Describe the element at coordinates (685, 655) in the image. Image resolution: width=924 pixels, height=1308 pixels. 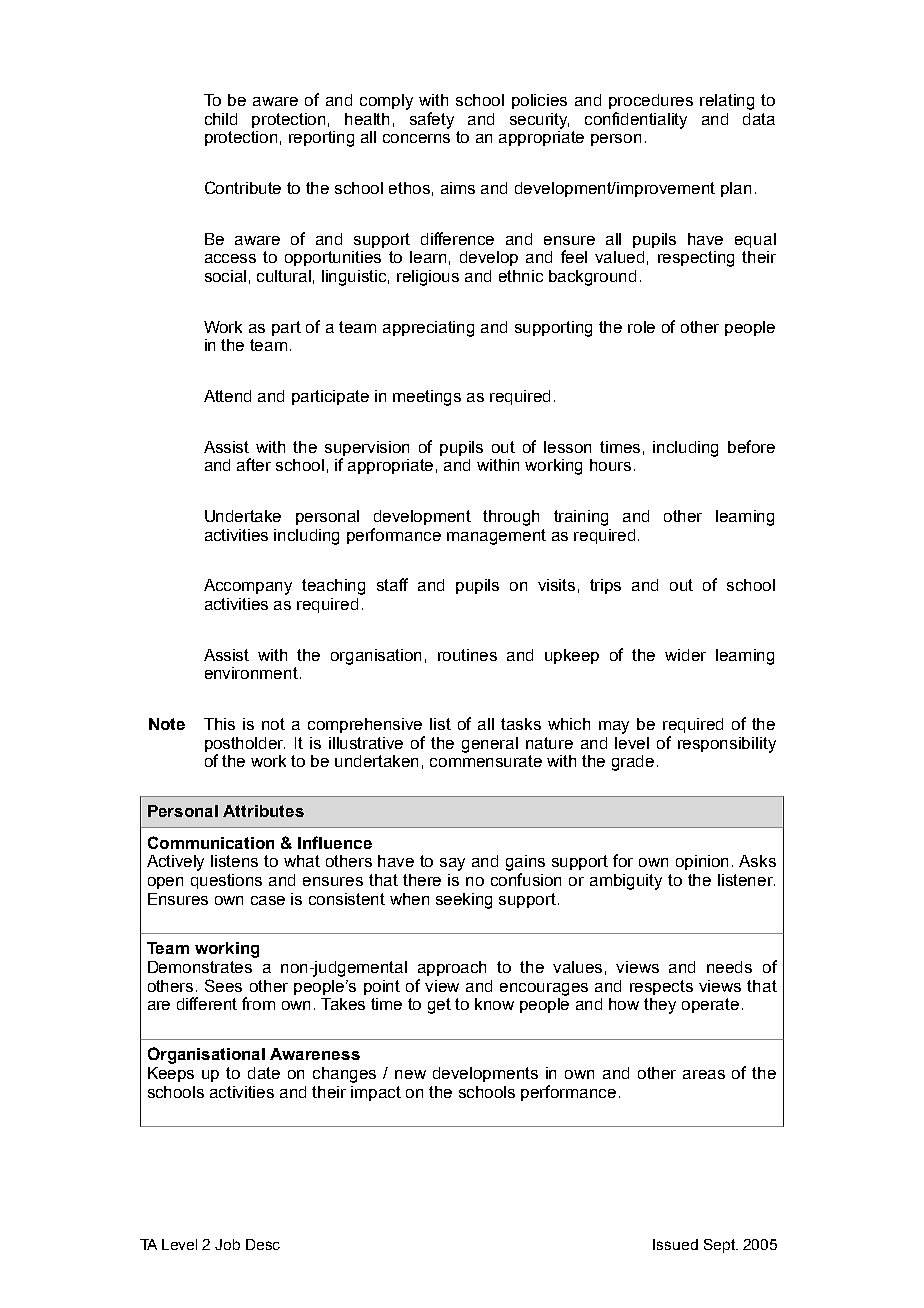
I see `wider` at that location.
